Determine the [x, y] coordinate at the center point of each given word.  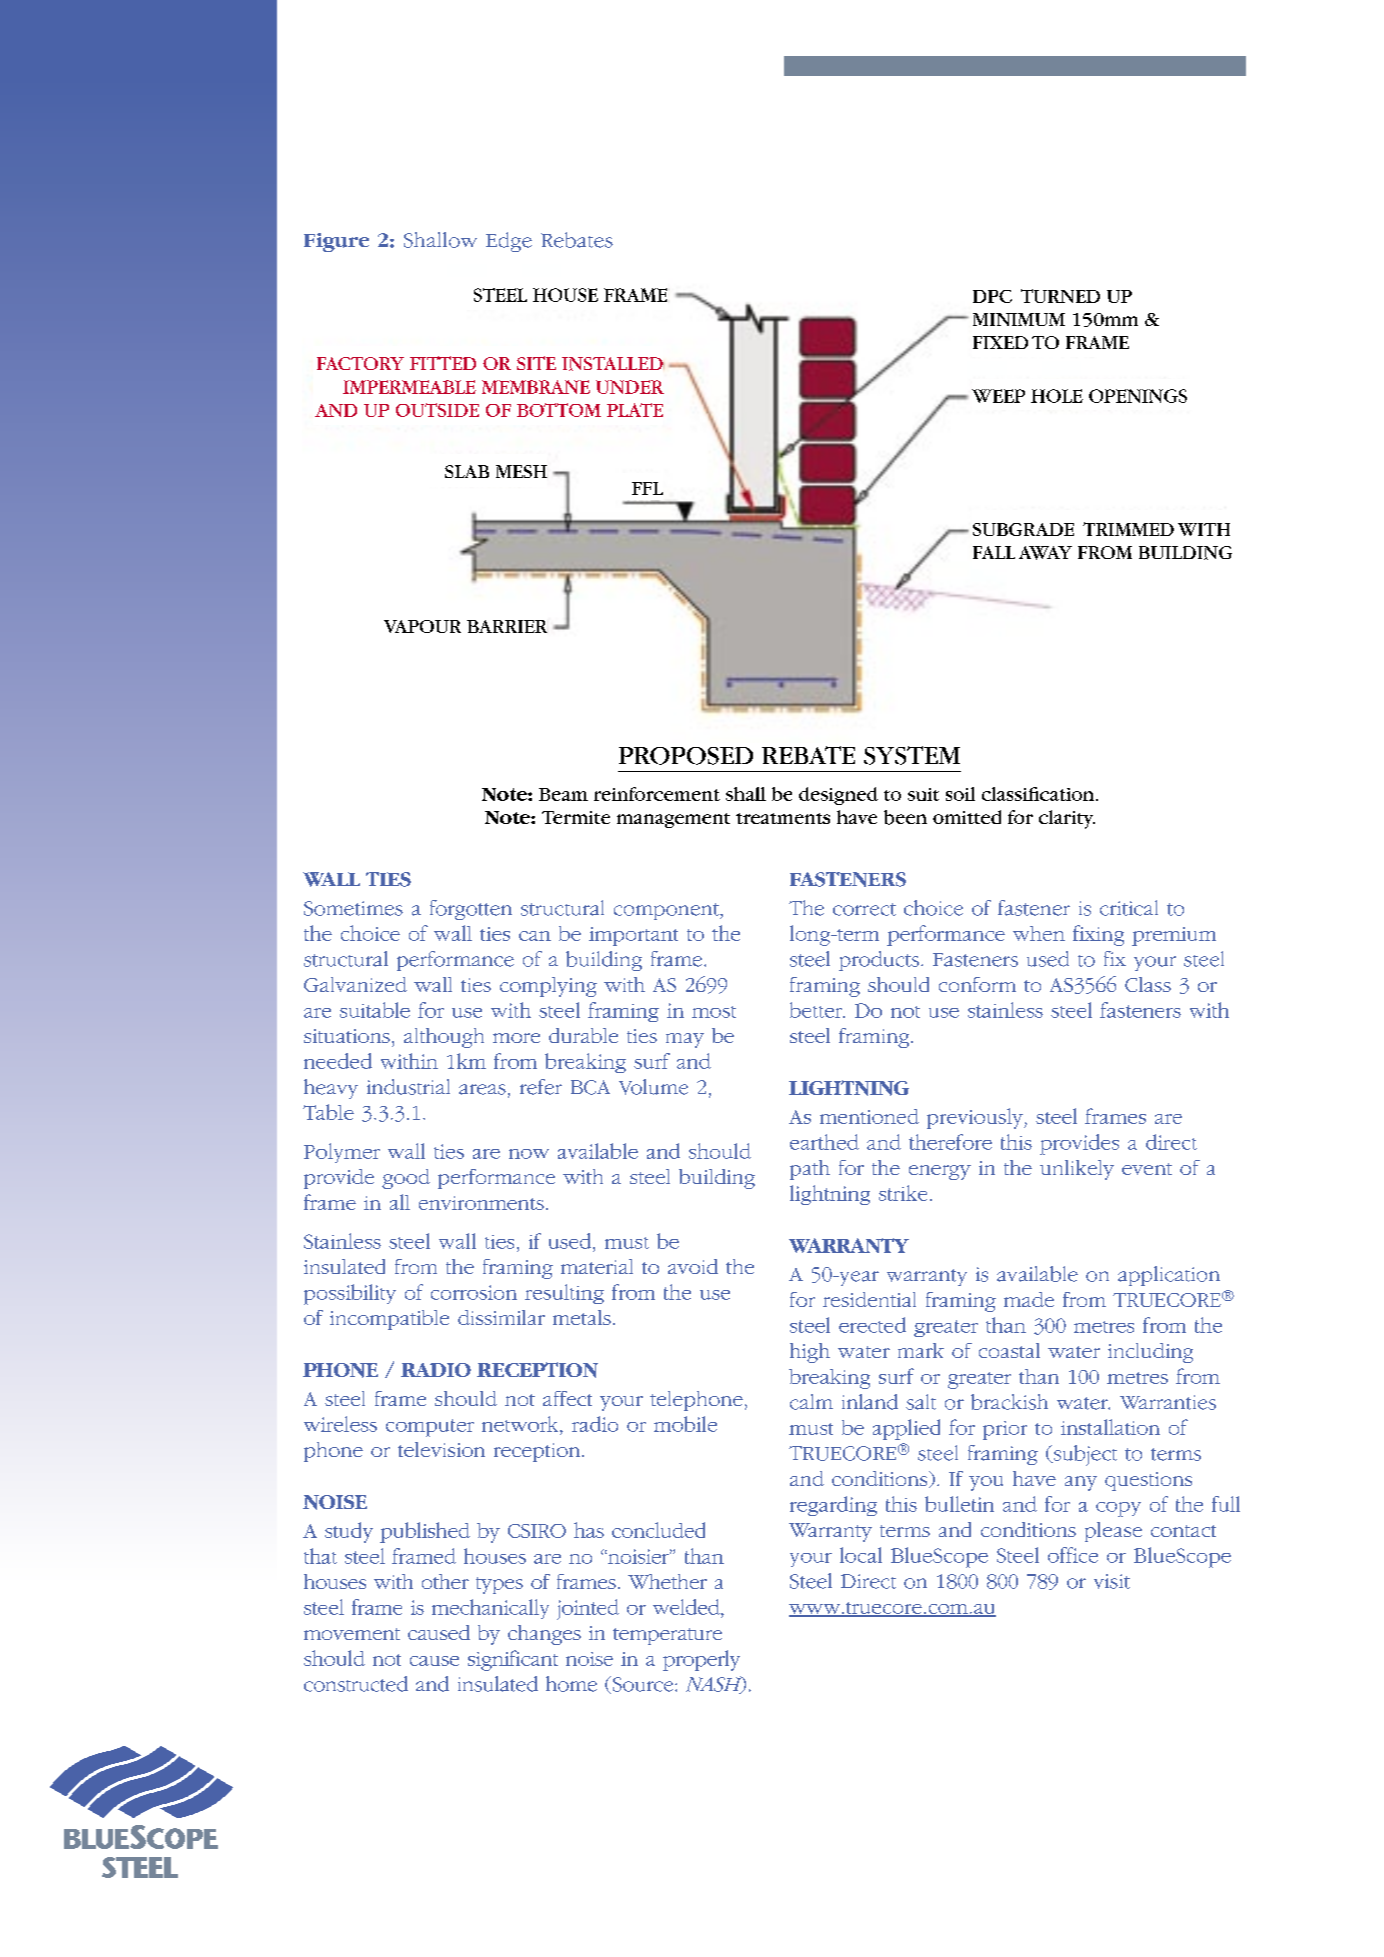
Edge [509, 242]
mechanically [490, 1609]
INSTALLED [613, 364]
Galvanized [355, 984]
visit [1112, 1581]
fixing [1098, 935]
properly [701, 1660]
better [817, 1010]
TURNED [1060, 296]
